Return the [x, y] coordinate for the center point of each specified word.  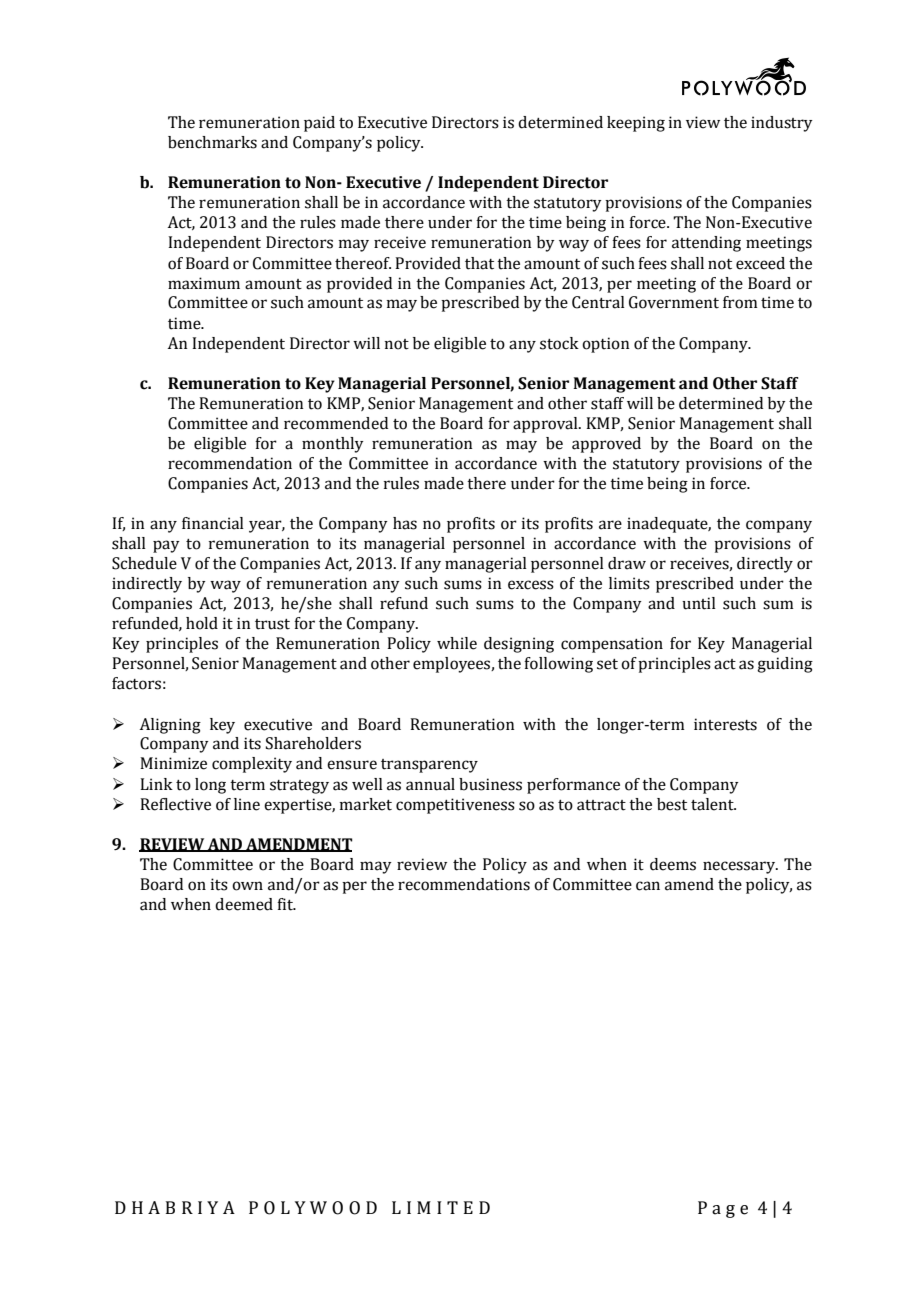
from [740, 302]
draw [627, 563]
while [457, 643]
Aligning [170, 726]
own [247, 886]
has [405, 523]
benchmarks [212, 142]
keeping [636, 124]
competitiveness [455, 806]
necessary [740, 867]
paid [319, 124]
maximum [204, 283]
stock [559, 343]
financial [213, 523]
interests [725, 724]
